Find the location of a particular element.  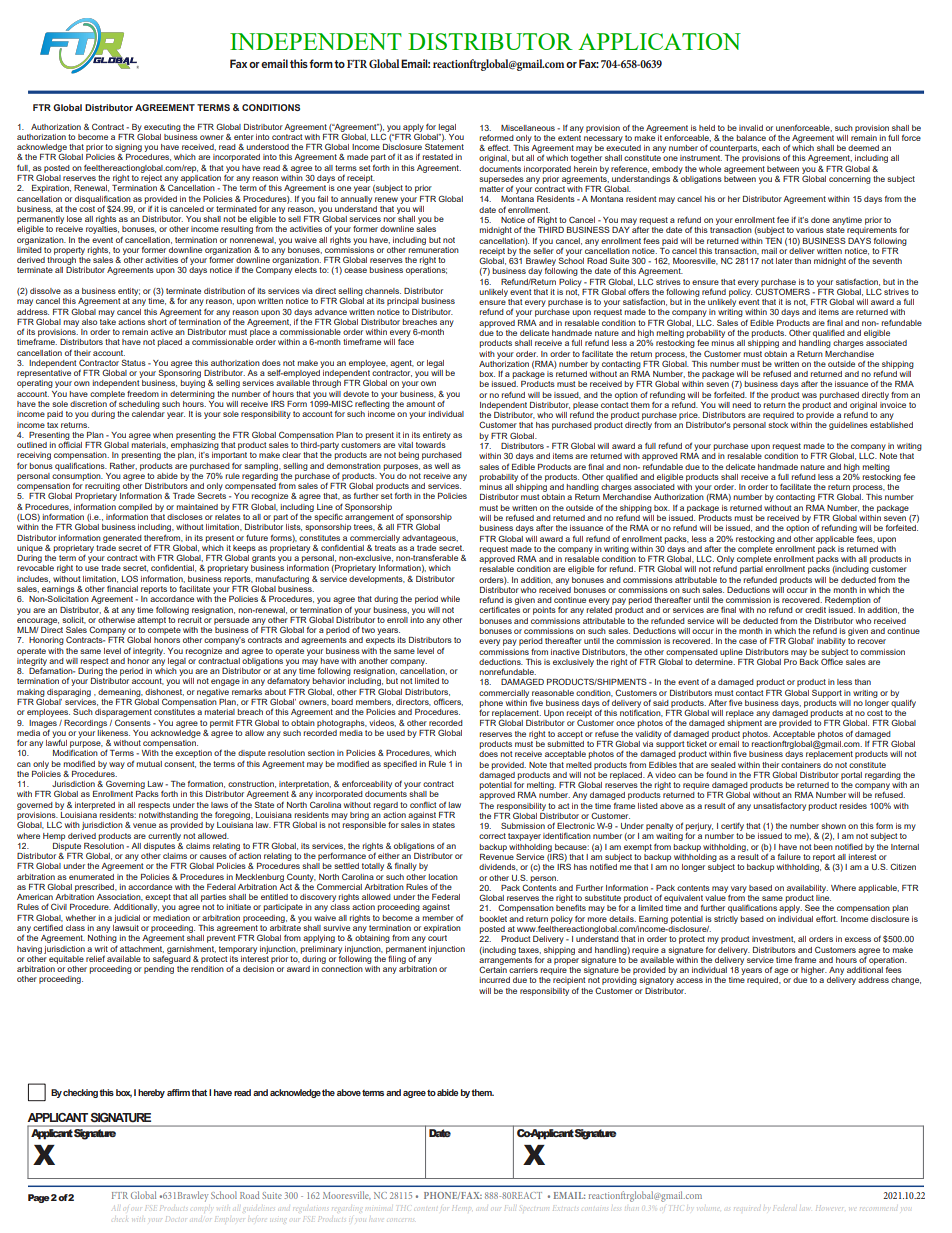

amount is located at coordinates (420, 404).
